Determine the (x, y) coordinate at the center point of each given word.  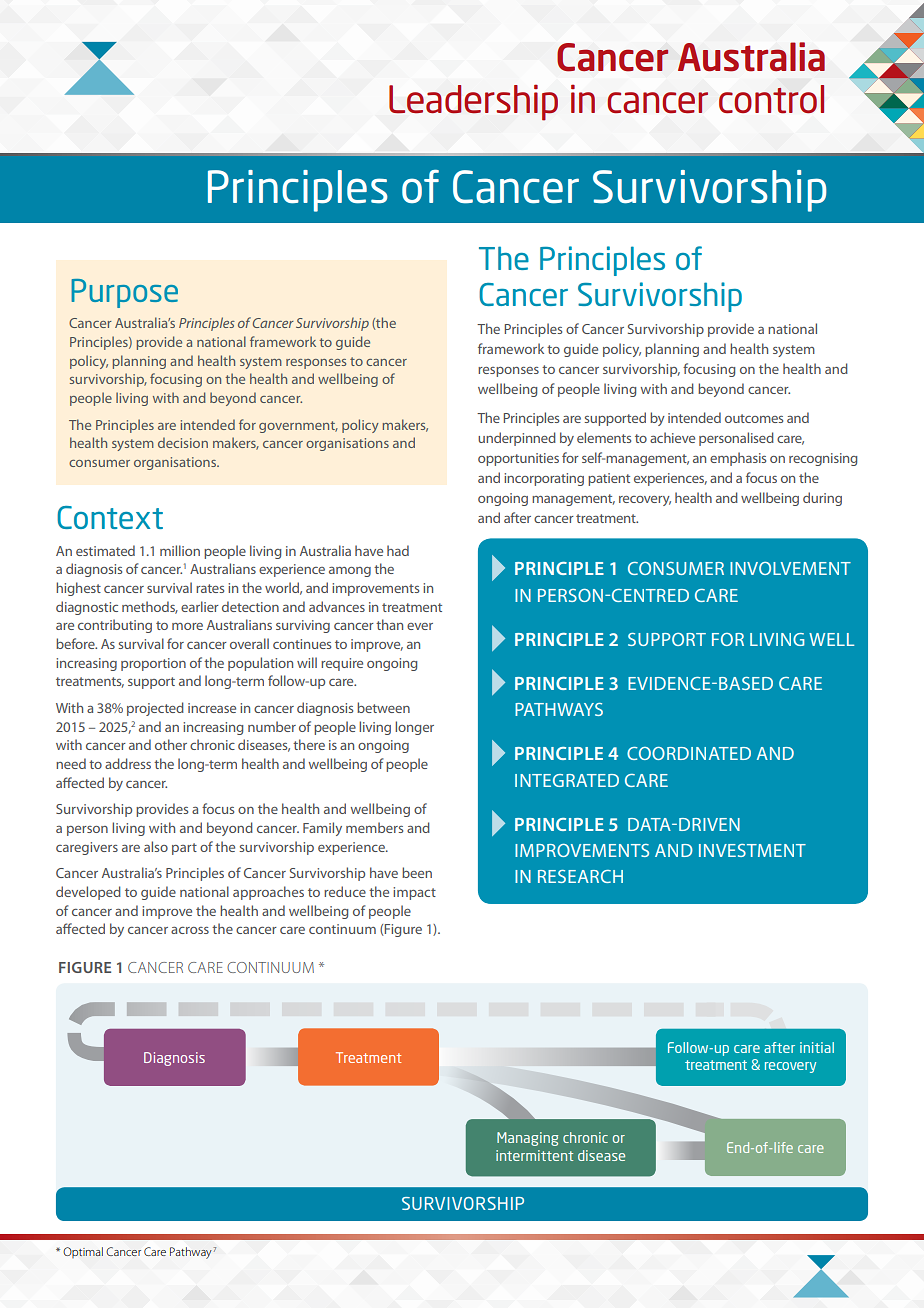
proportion (153, 664)
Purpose (124, 293)
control (771, 99)
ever (420, 626)
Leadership (473, 103)
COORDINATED (689, 753)
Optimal (83, 1252)
